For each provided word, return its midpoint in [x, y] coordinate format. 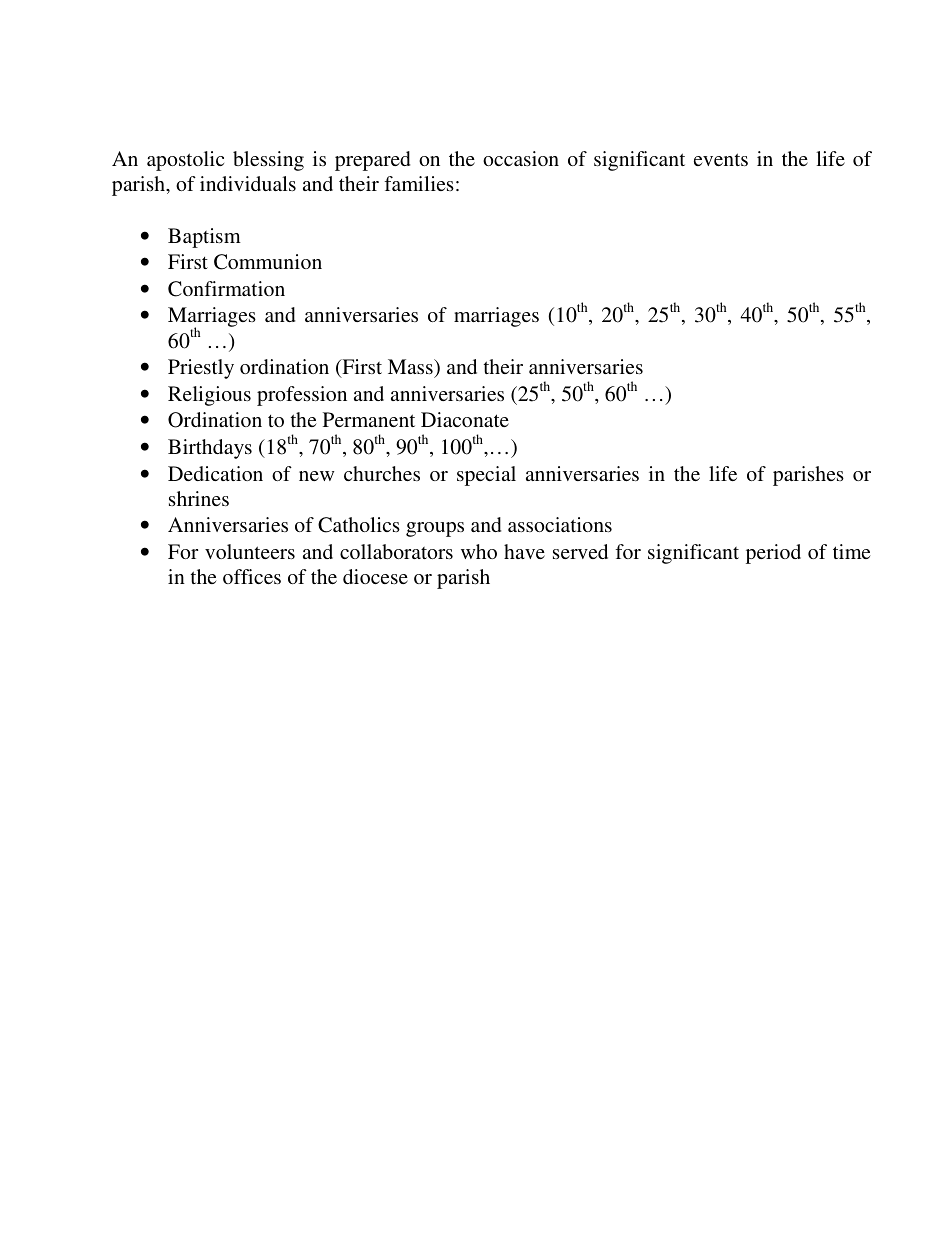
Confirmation [226, 289]
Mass [411, 366]
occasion [521, 158]
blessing [268, 161]
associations [560, 524]
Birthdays [210, 449]
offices [252, 576]
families [419, 183]
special [486, 476]
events [721, 159]
